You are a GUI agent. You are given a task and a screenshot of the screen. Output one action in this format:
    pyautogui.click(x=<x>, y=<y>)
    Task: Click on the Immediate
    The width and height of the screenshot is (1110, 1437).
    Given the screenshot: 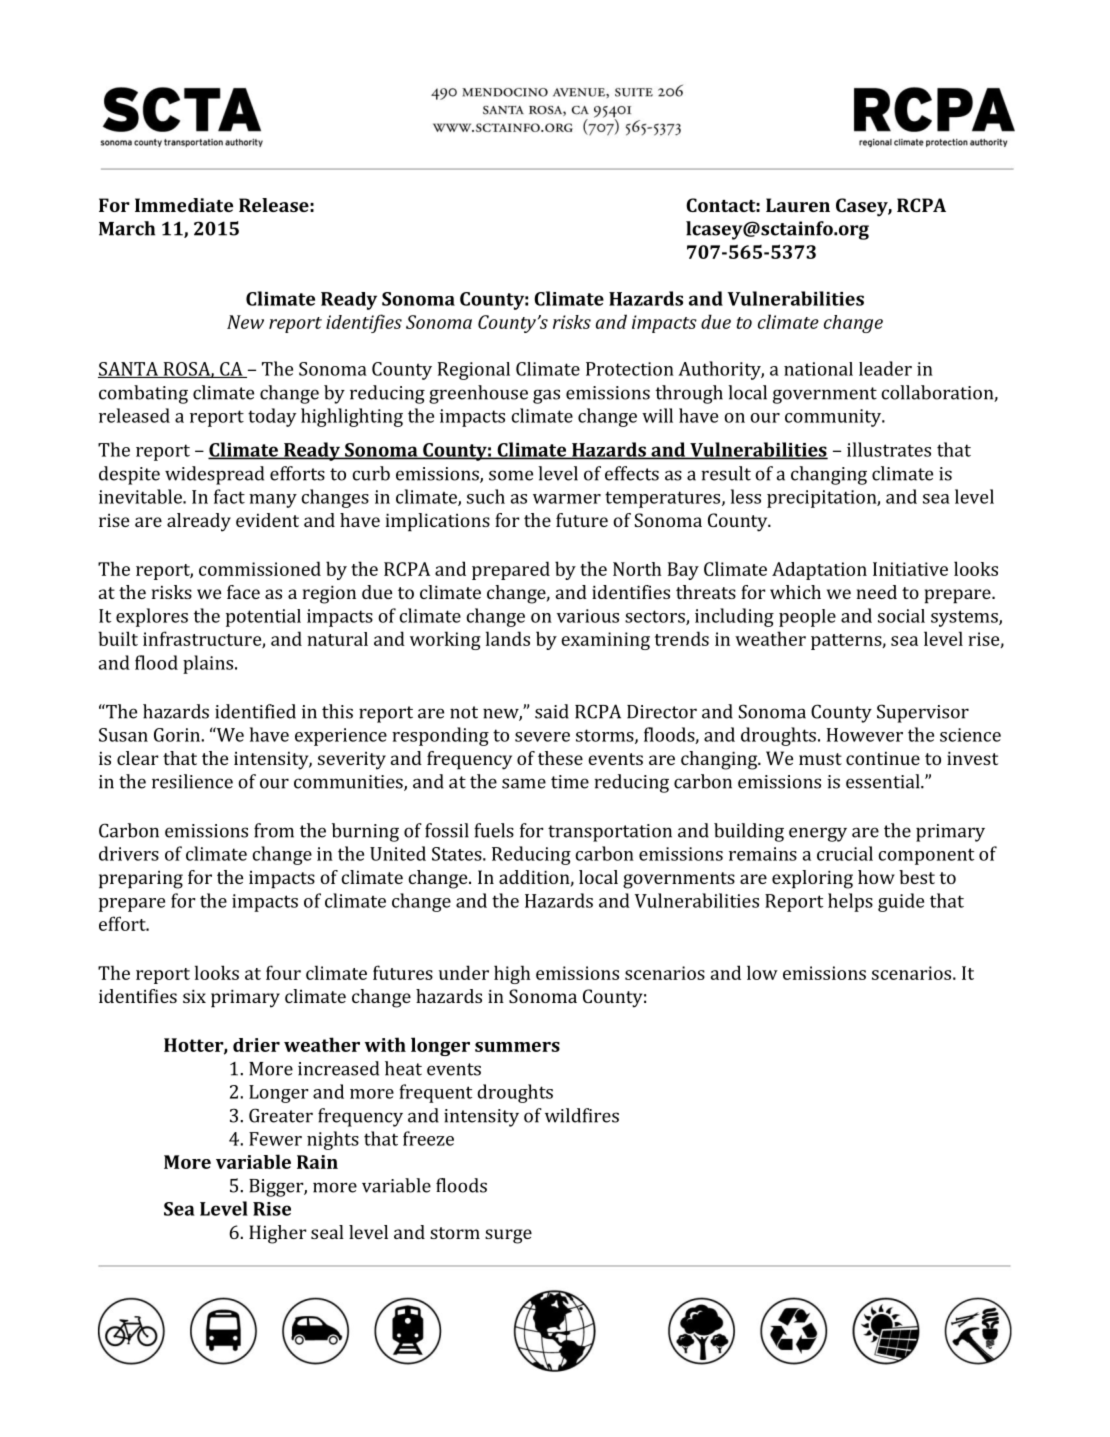 What is the action you would take?
    pyautogui.click(x=184, y=205)
